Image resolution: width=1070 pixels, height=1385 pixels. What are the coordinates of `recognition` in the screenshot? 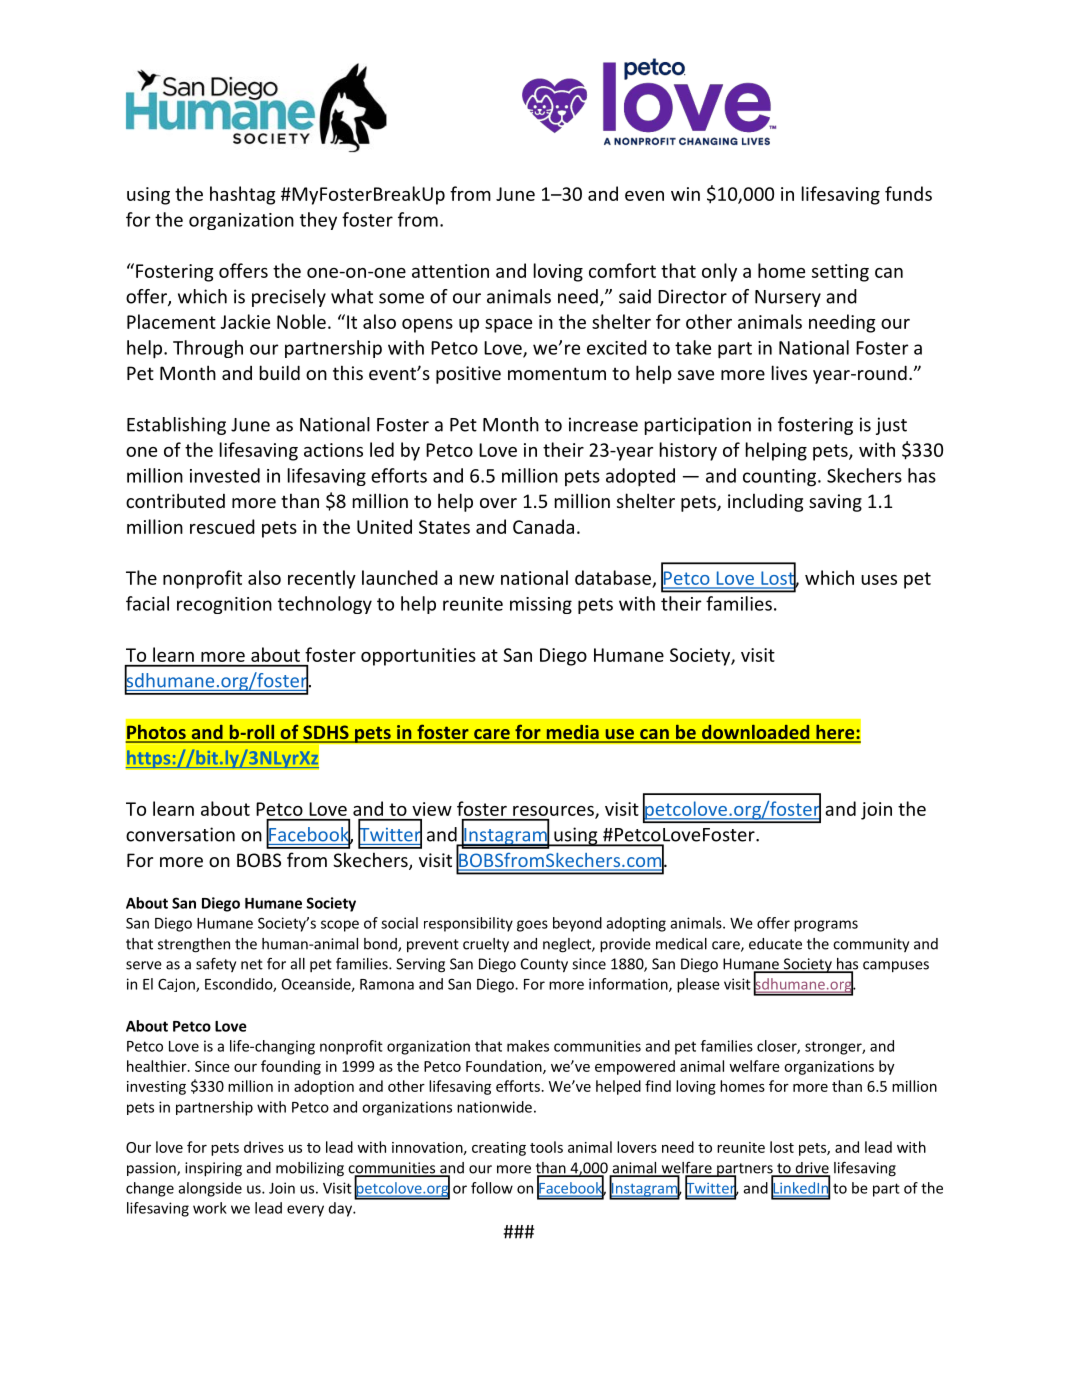 It's located at (224, 605).
